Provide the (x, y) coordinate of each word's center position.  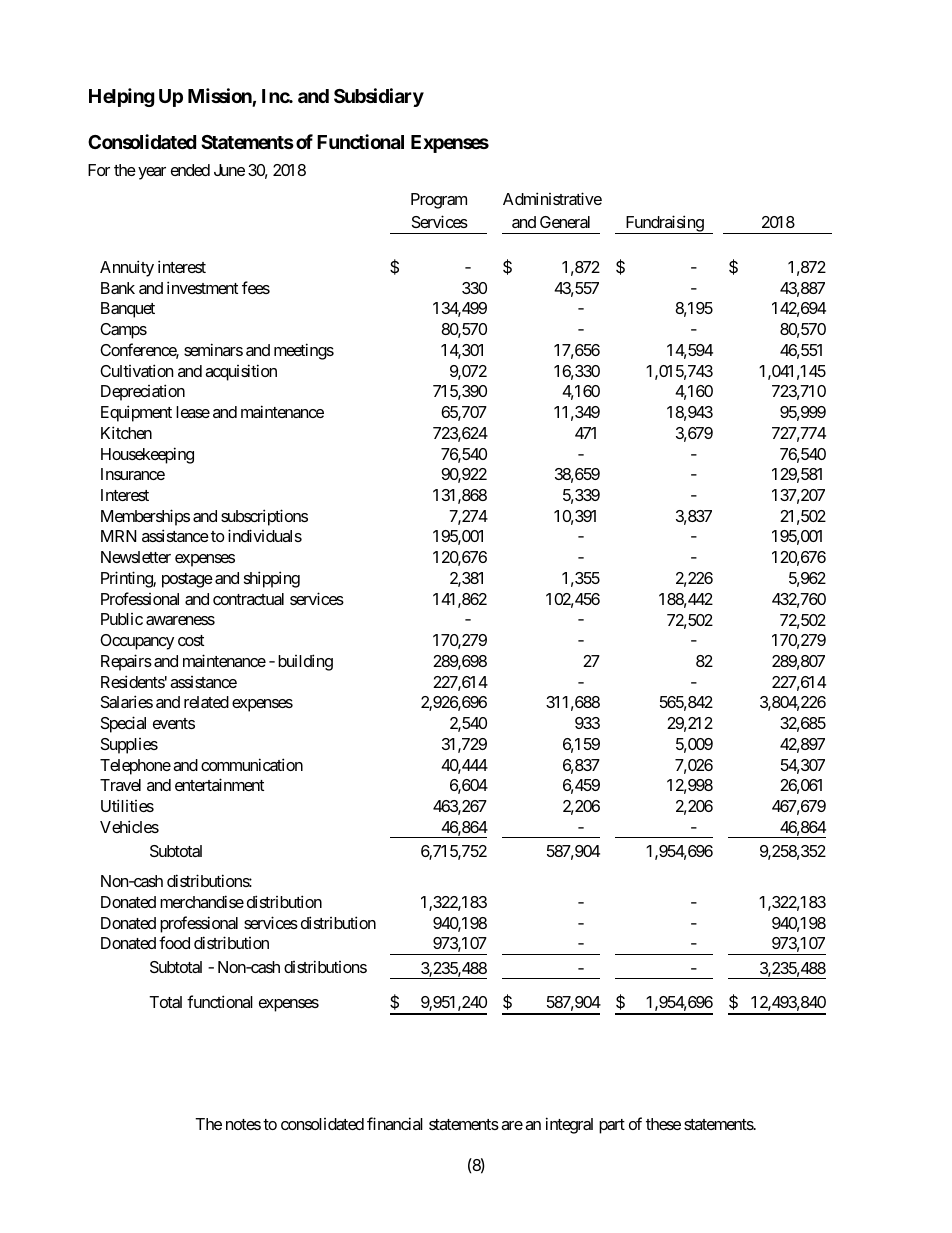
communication (252, 764)
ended (190, 170)
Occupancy (137, 642)
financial (395, 1123)
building (305, 662)
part (612, 1126)
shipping (272, 579)
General (565, 222)
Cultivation (136, 370)
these (663, 1124)
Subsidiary (379, 97)
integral (569, 1125)
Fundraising (664, 224)
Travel (120, 785)
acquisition (241, 372)
